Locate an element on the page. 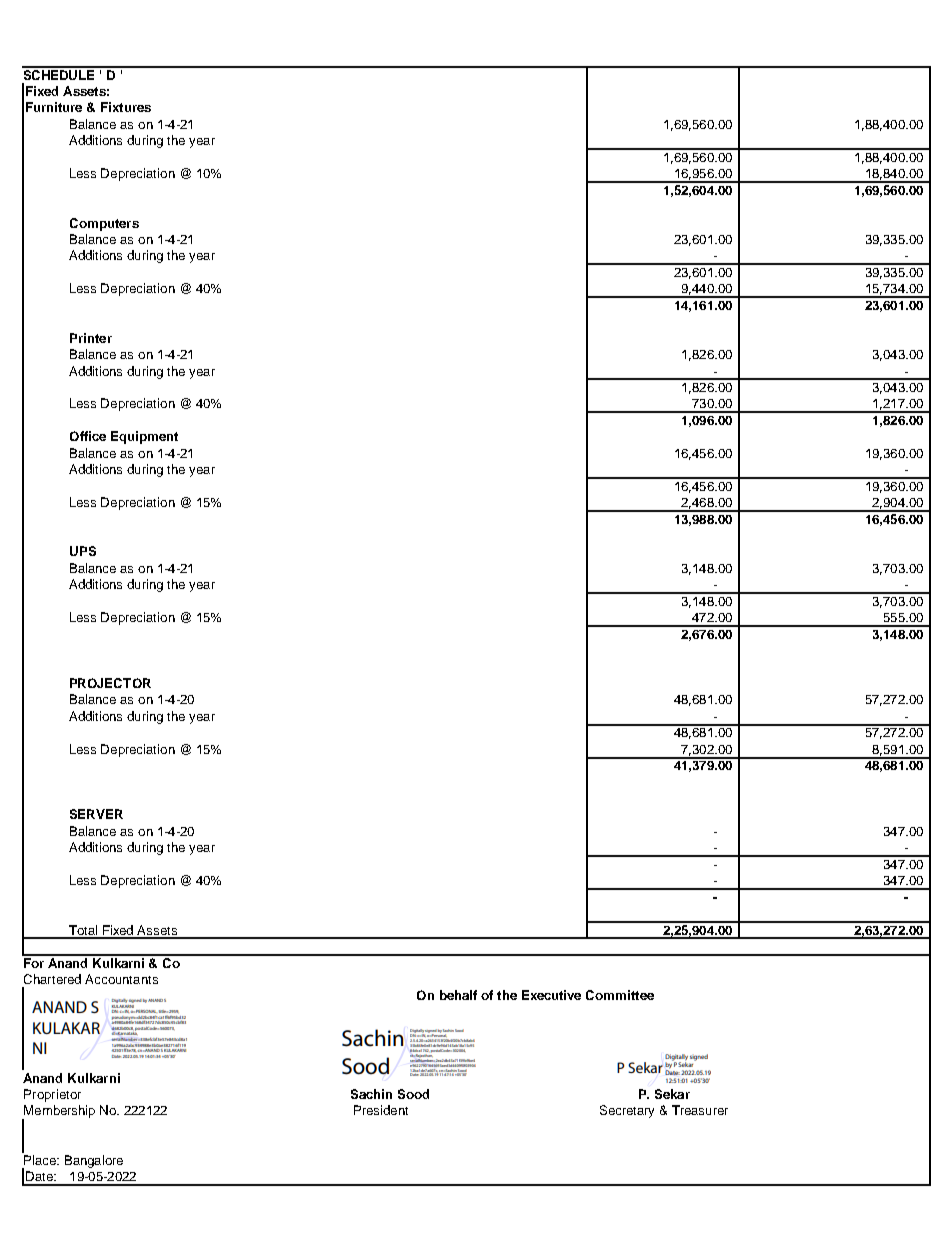  Office is located at coordinates (88, 436).
